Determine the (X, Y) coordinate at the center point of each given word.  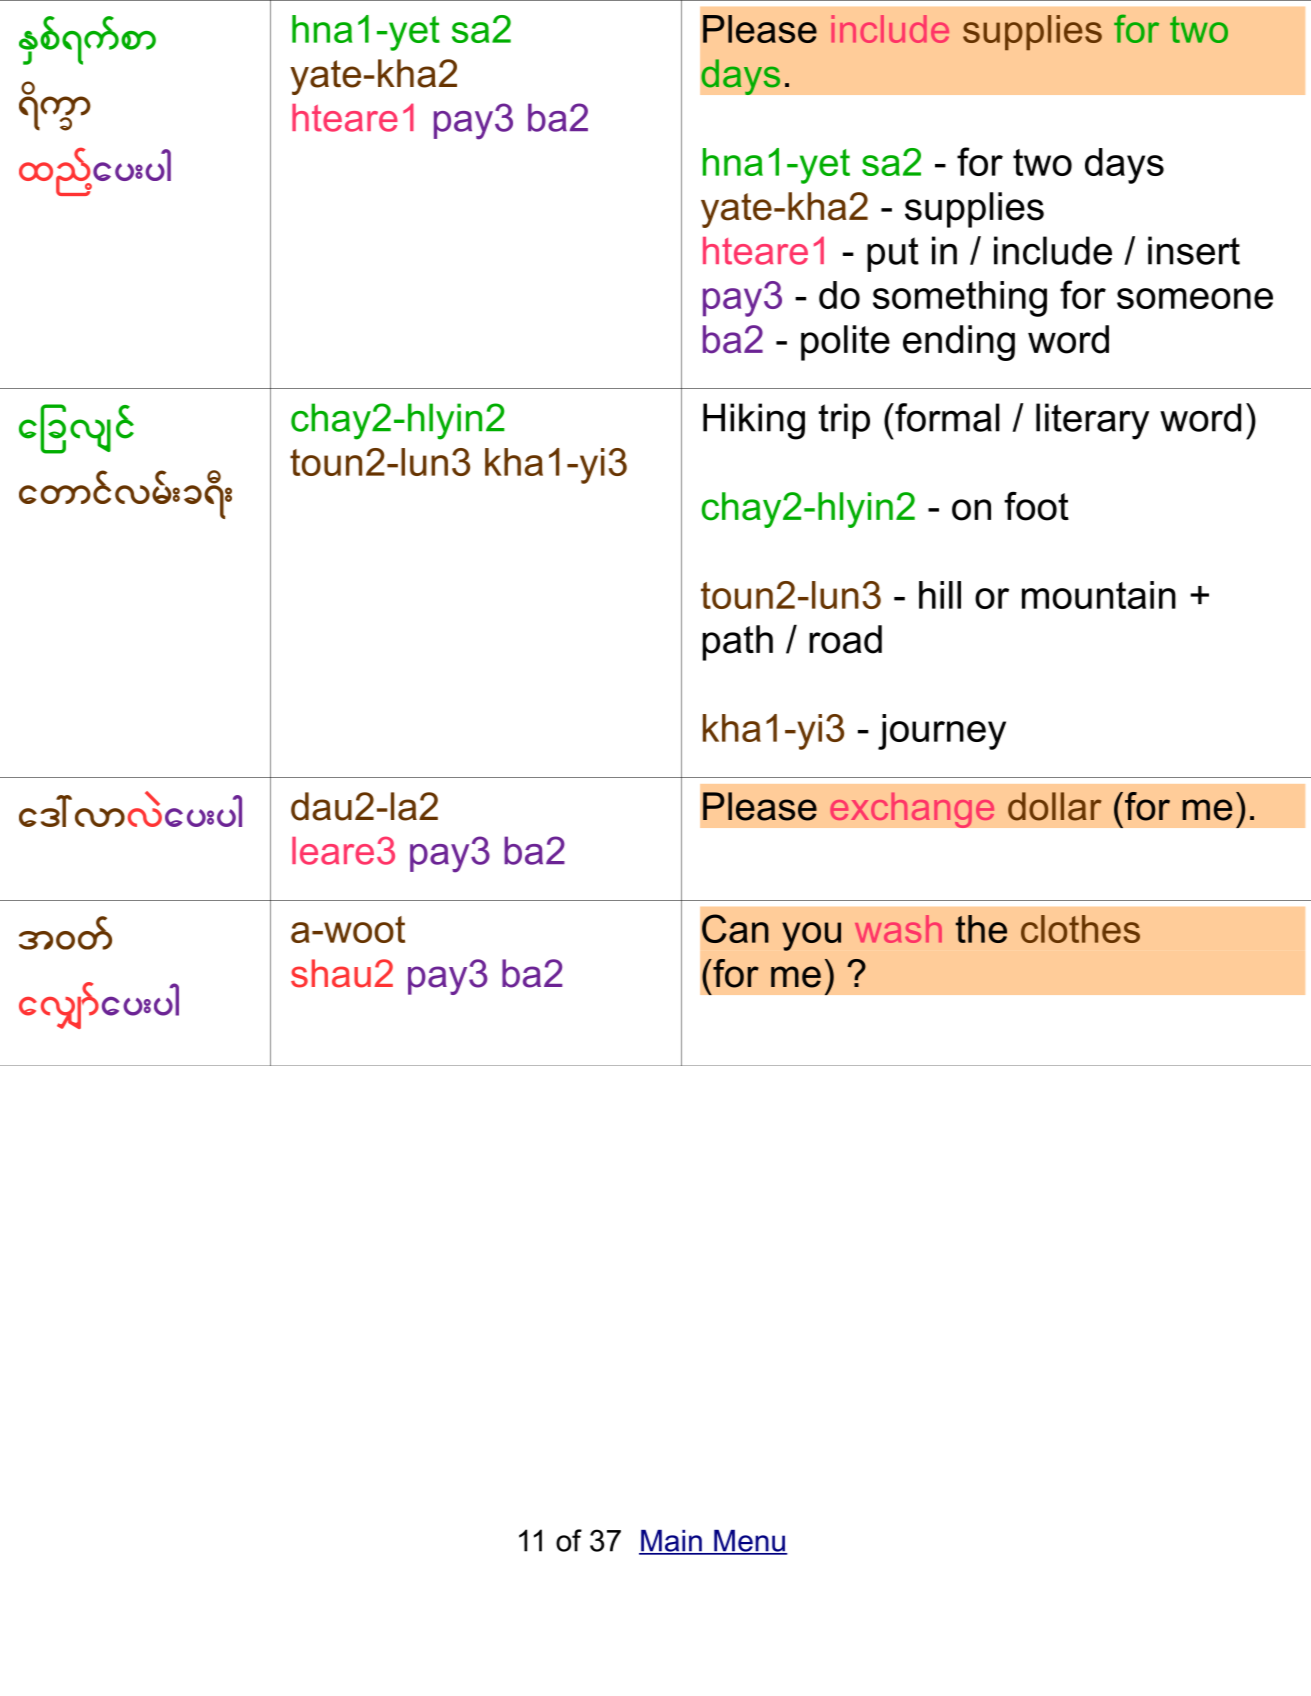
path (737, 643)
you (811, 936)
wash (898, 929)
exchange (912, 810)
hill (940, 595)
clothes (1080, 929)
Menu (749, 1542)
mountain (1099, 595)
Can (735, 928)
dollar (1054, 806)
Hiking (754, 421)
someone (1195, 298)
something (960, 299)
